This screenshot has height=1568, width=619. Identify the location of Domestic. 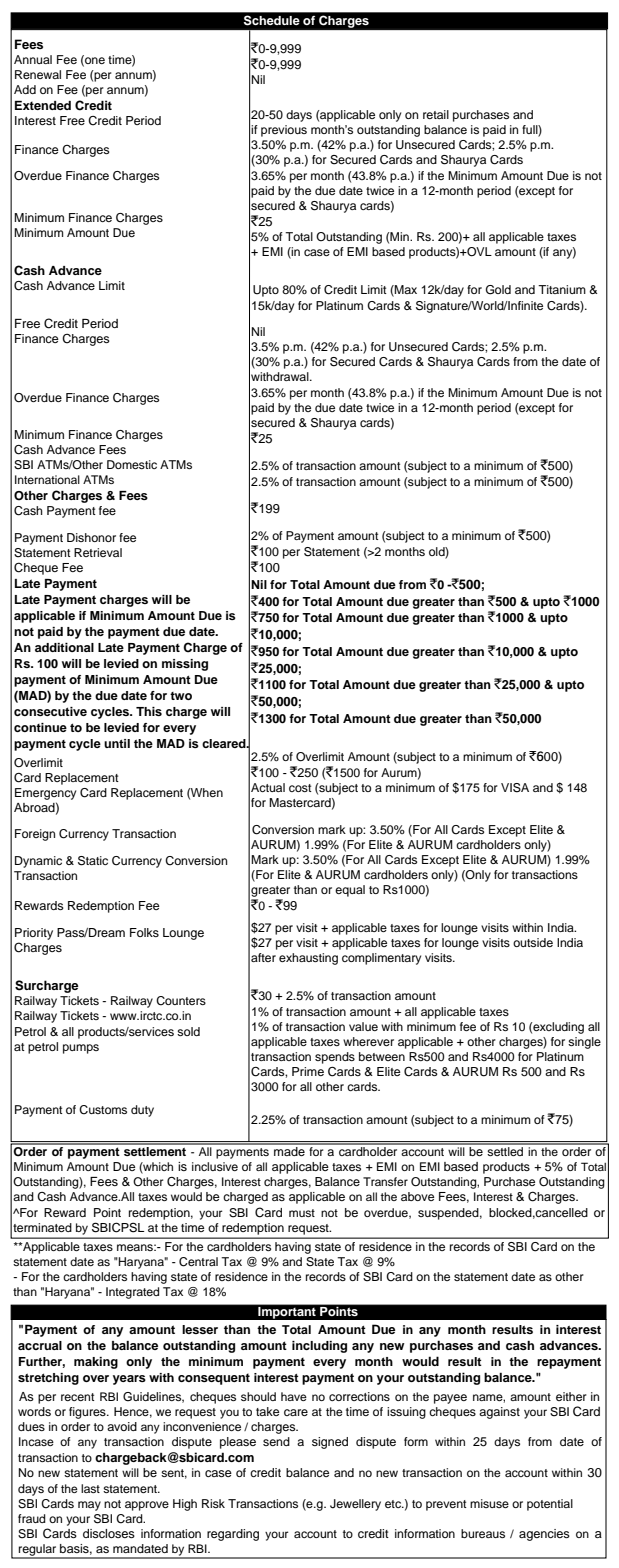
(132, 464).
